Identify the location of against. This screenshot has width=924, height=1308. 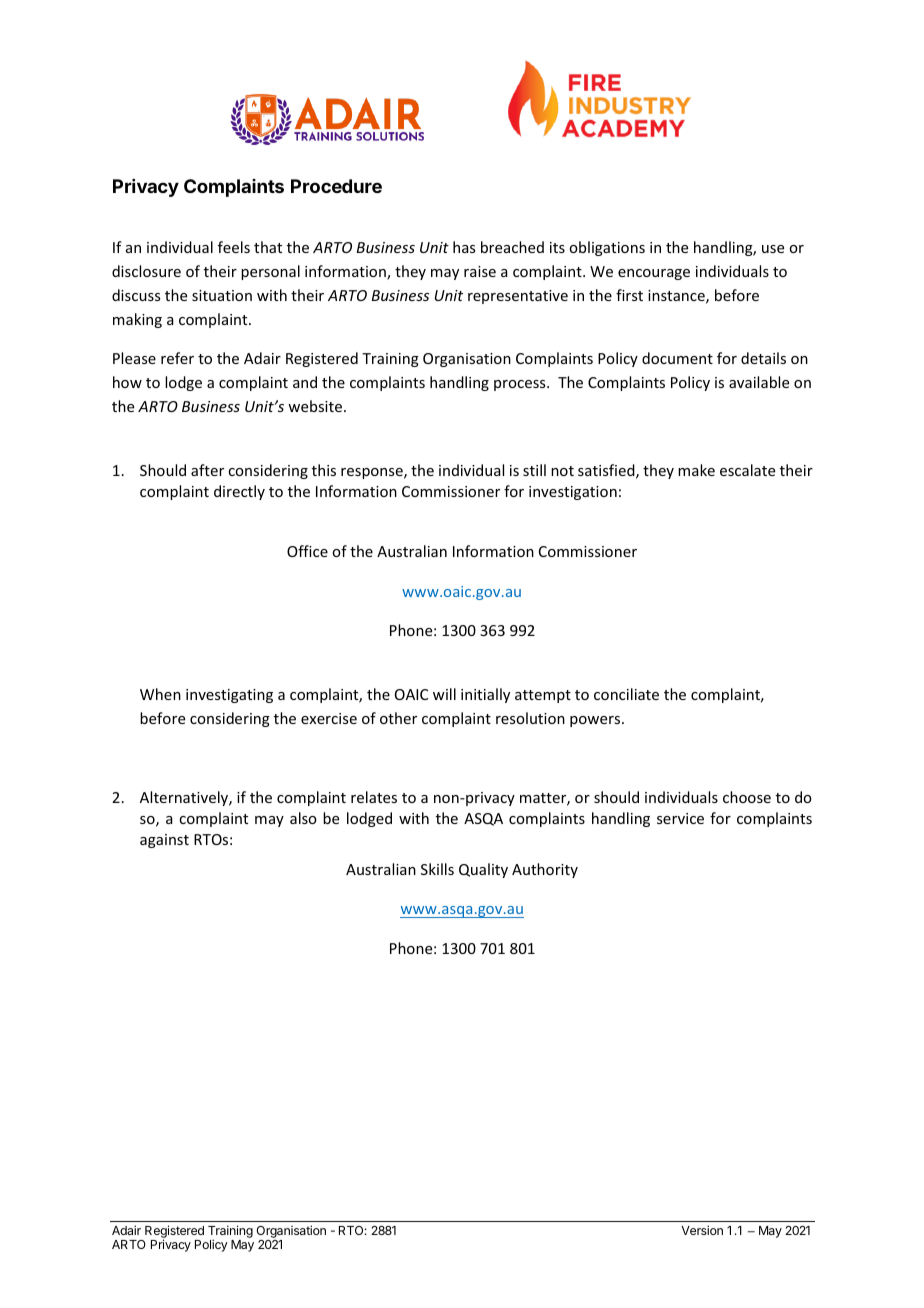
(164, 841).
